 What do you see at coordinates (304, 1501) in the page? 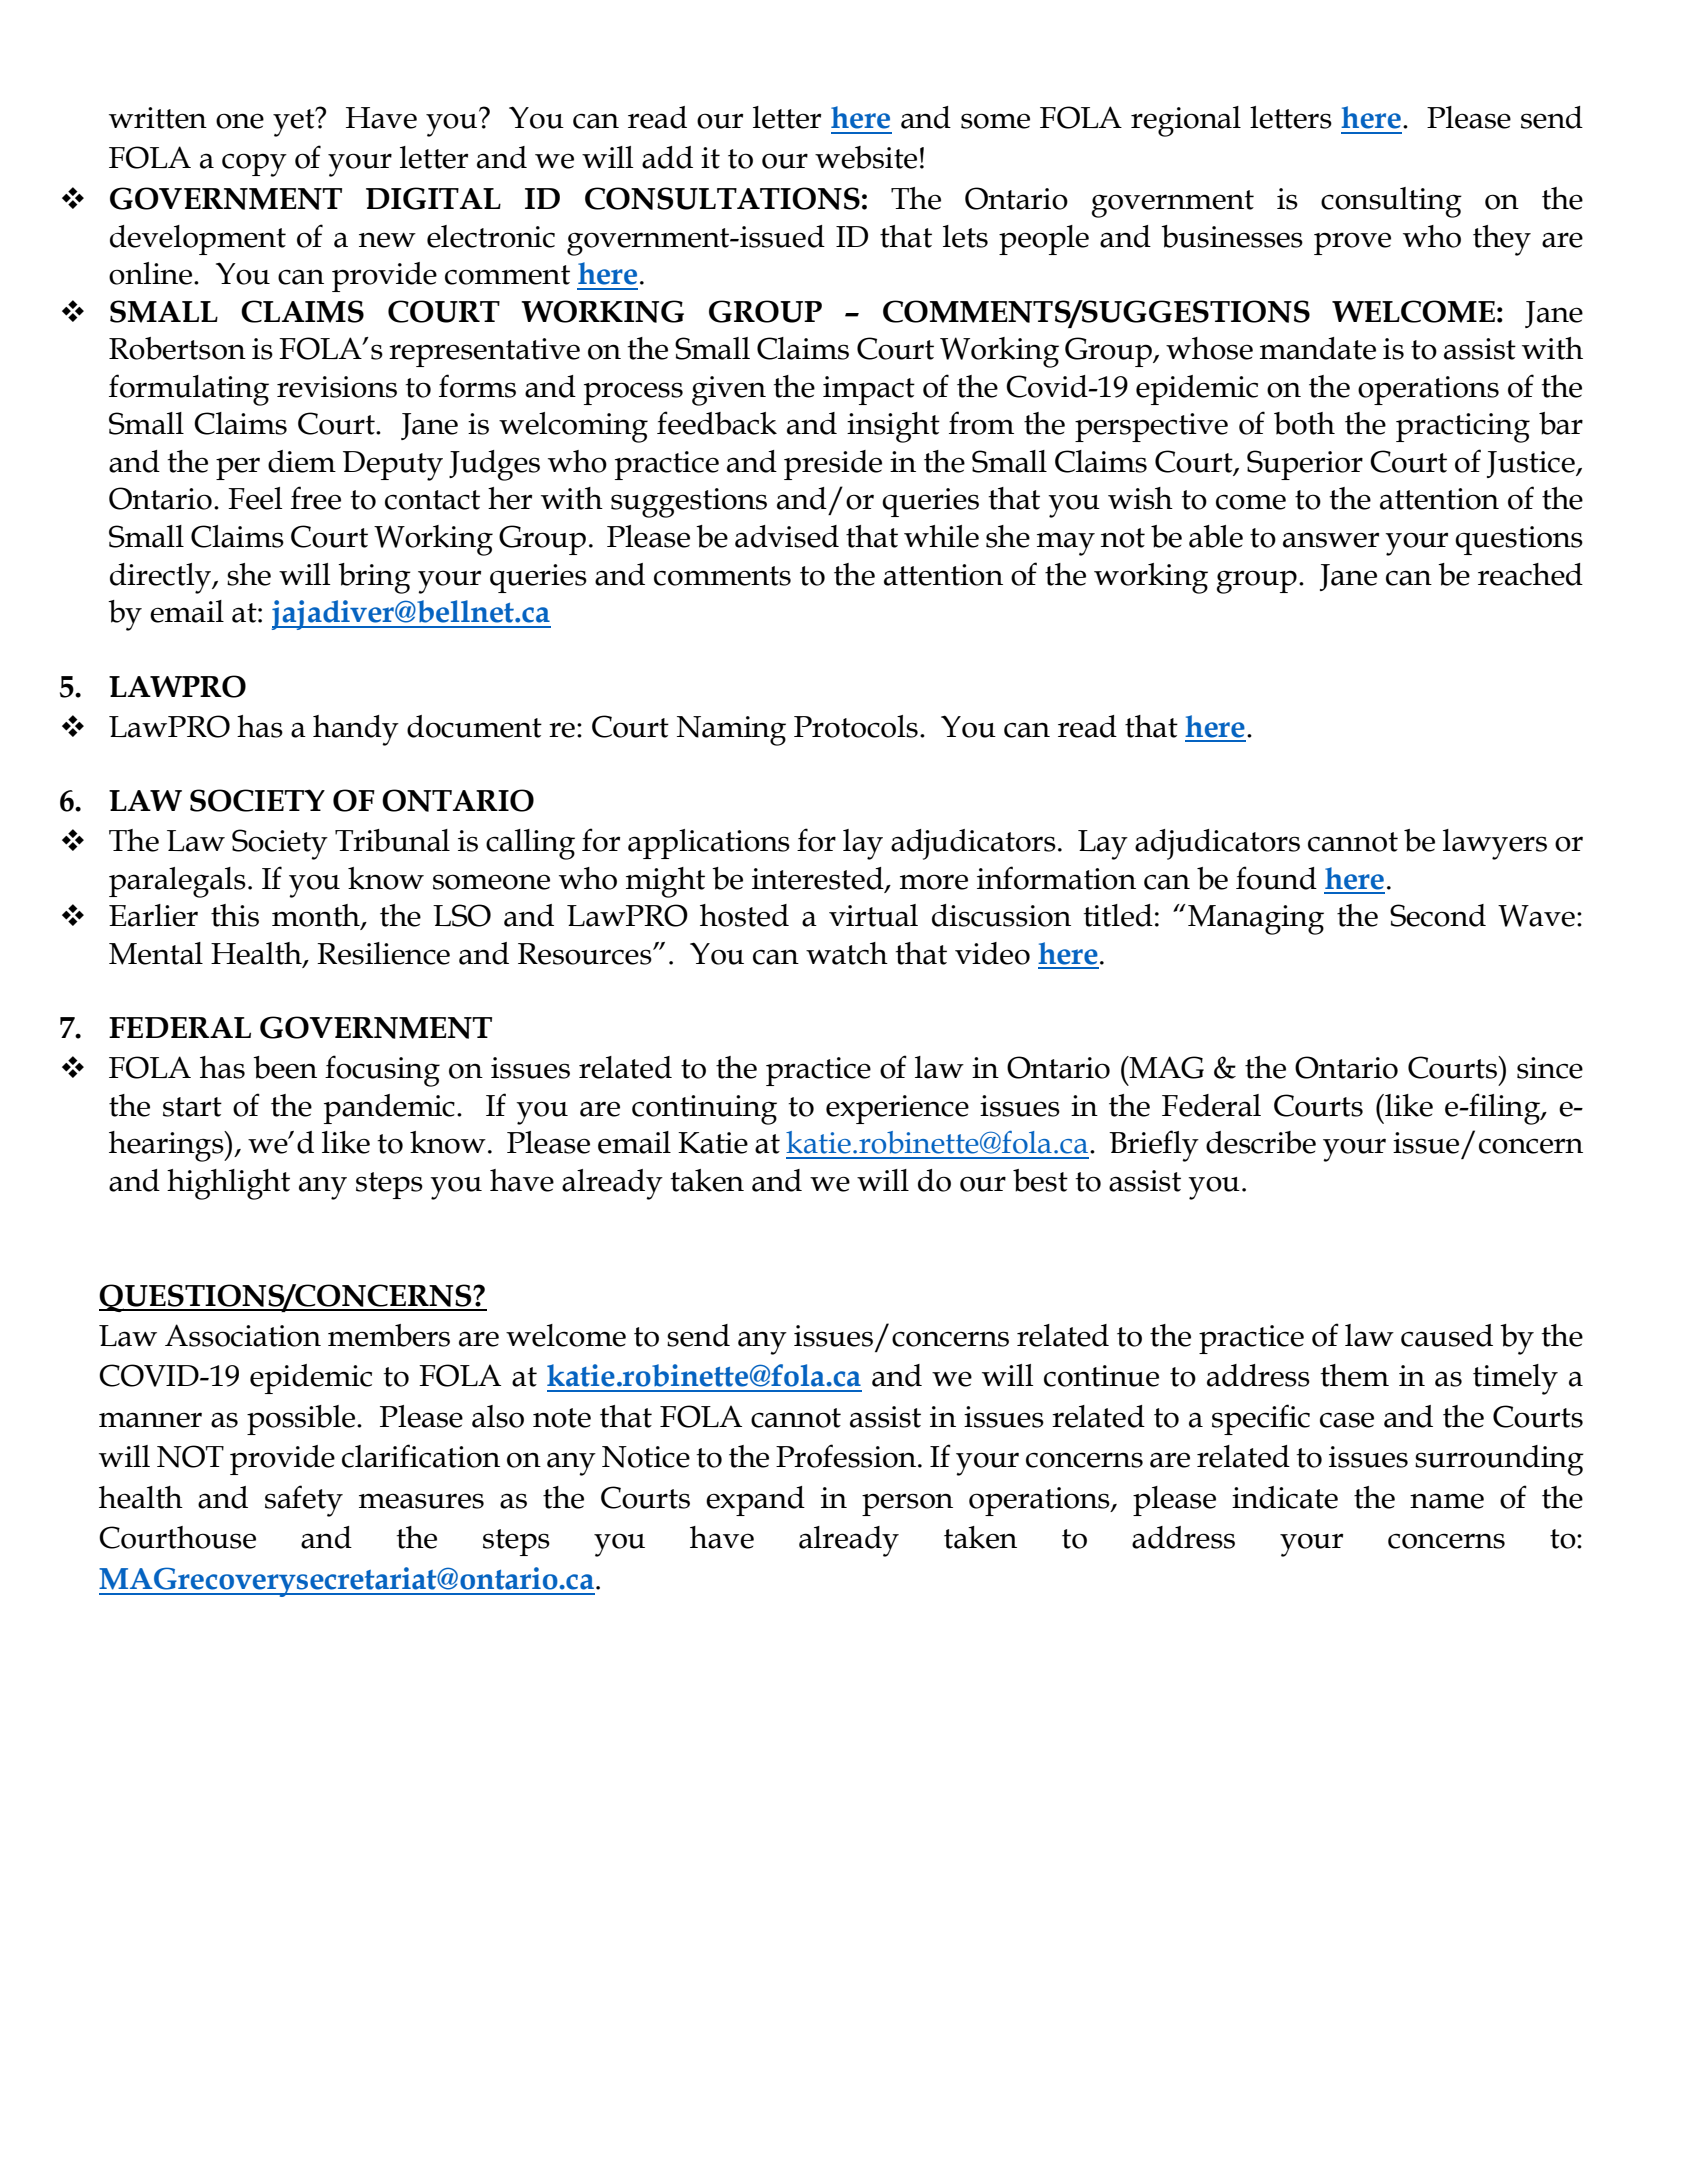
I see `safety` at bounding box center [304, 1501].
